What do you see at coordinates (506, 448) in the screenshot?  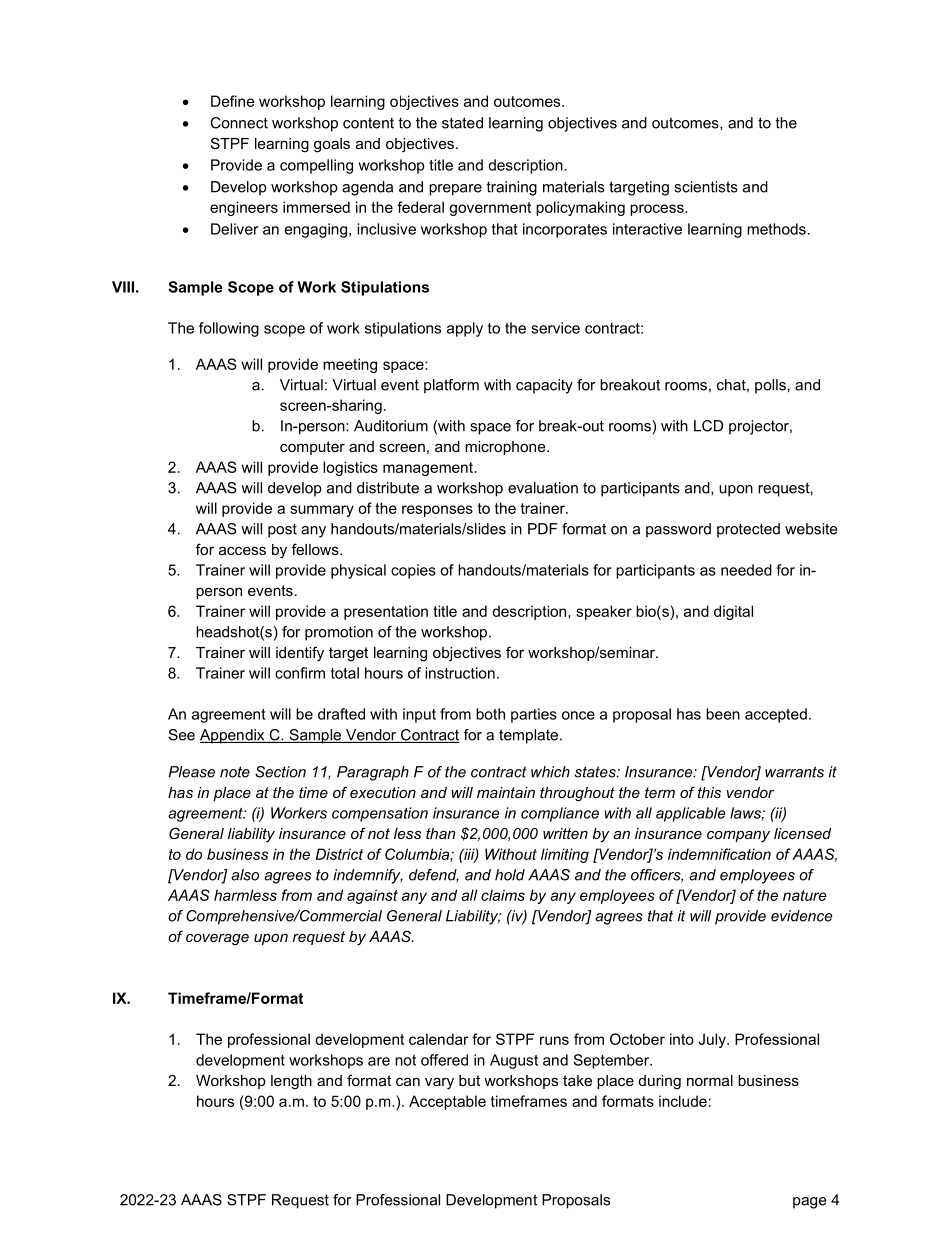 I see `microphone` at bounding box center [506, 448].
